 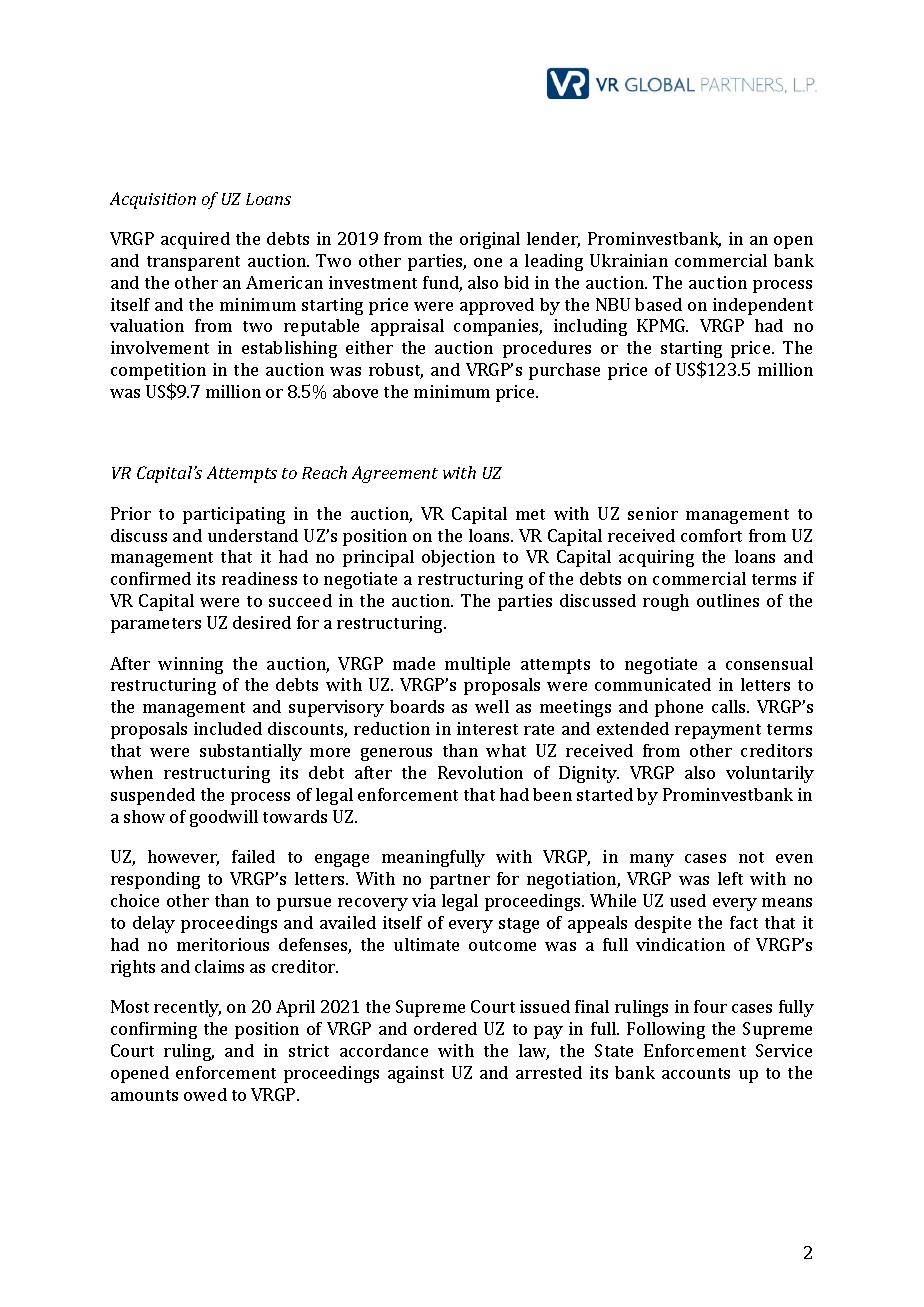 I want to click on owed, so click(x=205, y=1094).
